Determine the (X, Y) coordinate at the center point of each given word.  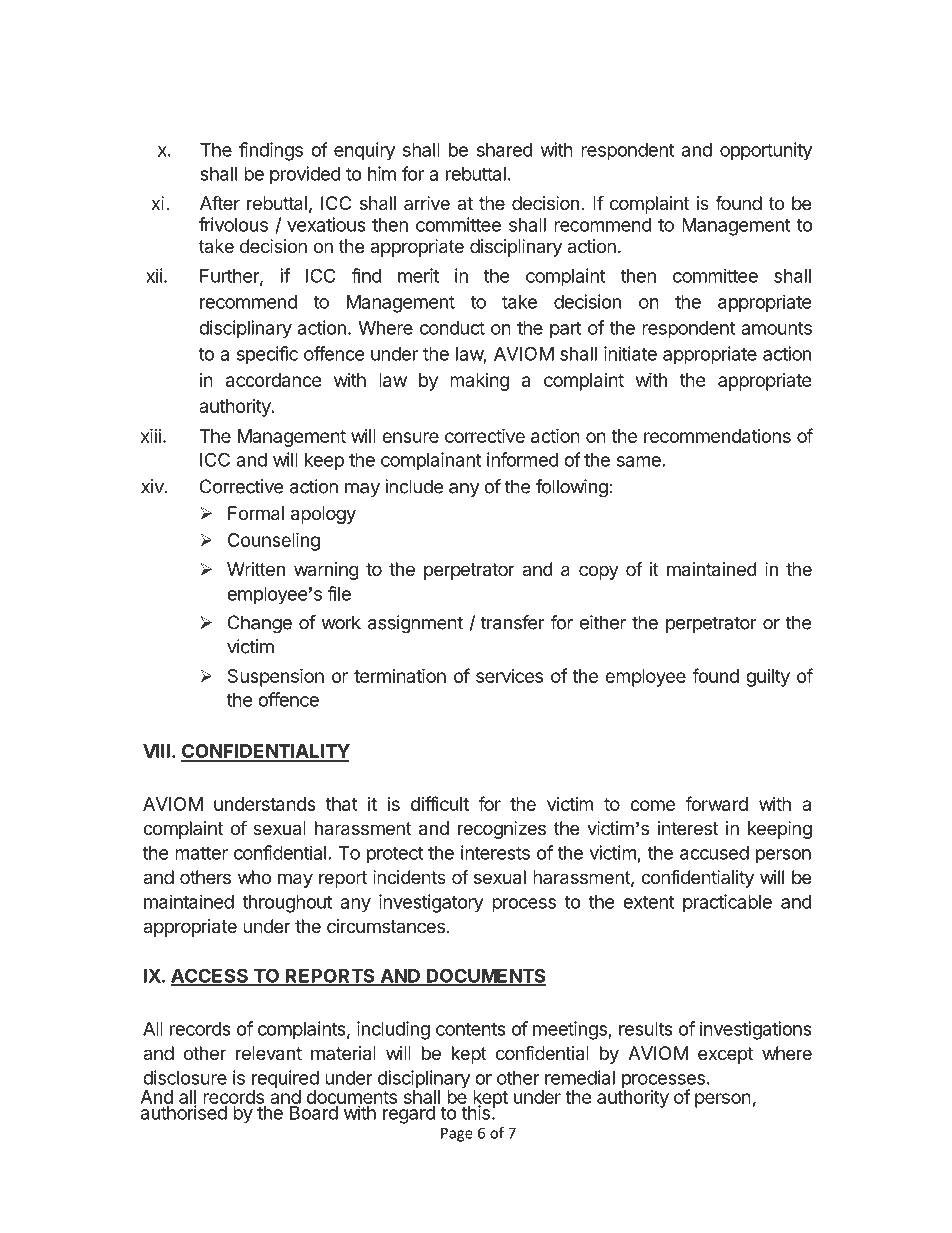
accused (714, 853)
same (639, 461)
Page (457, 1134)
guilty (768, 678)
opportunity (766, 151)
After (220, 202)
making (479, 382)
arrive (427, 203)
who (254, 877)
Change (260, 624)
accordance (273, 380)
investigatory (431, 903)
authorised (183, 1111)
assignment (415, 624)
